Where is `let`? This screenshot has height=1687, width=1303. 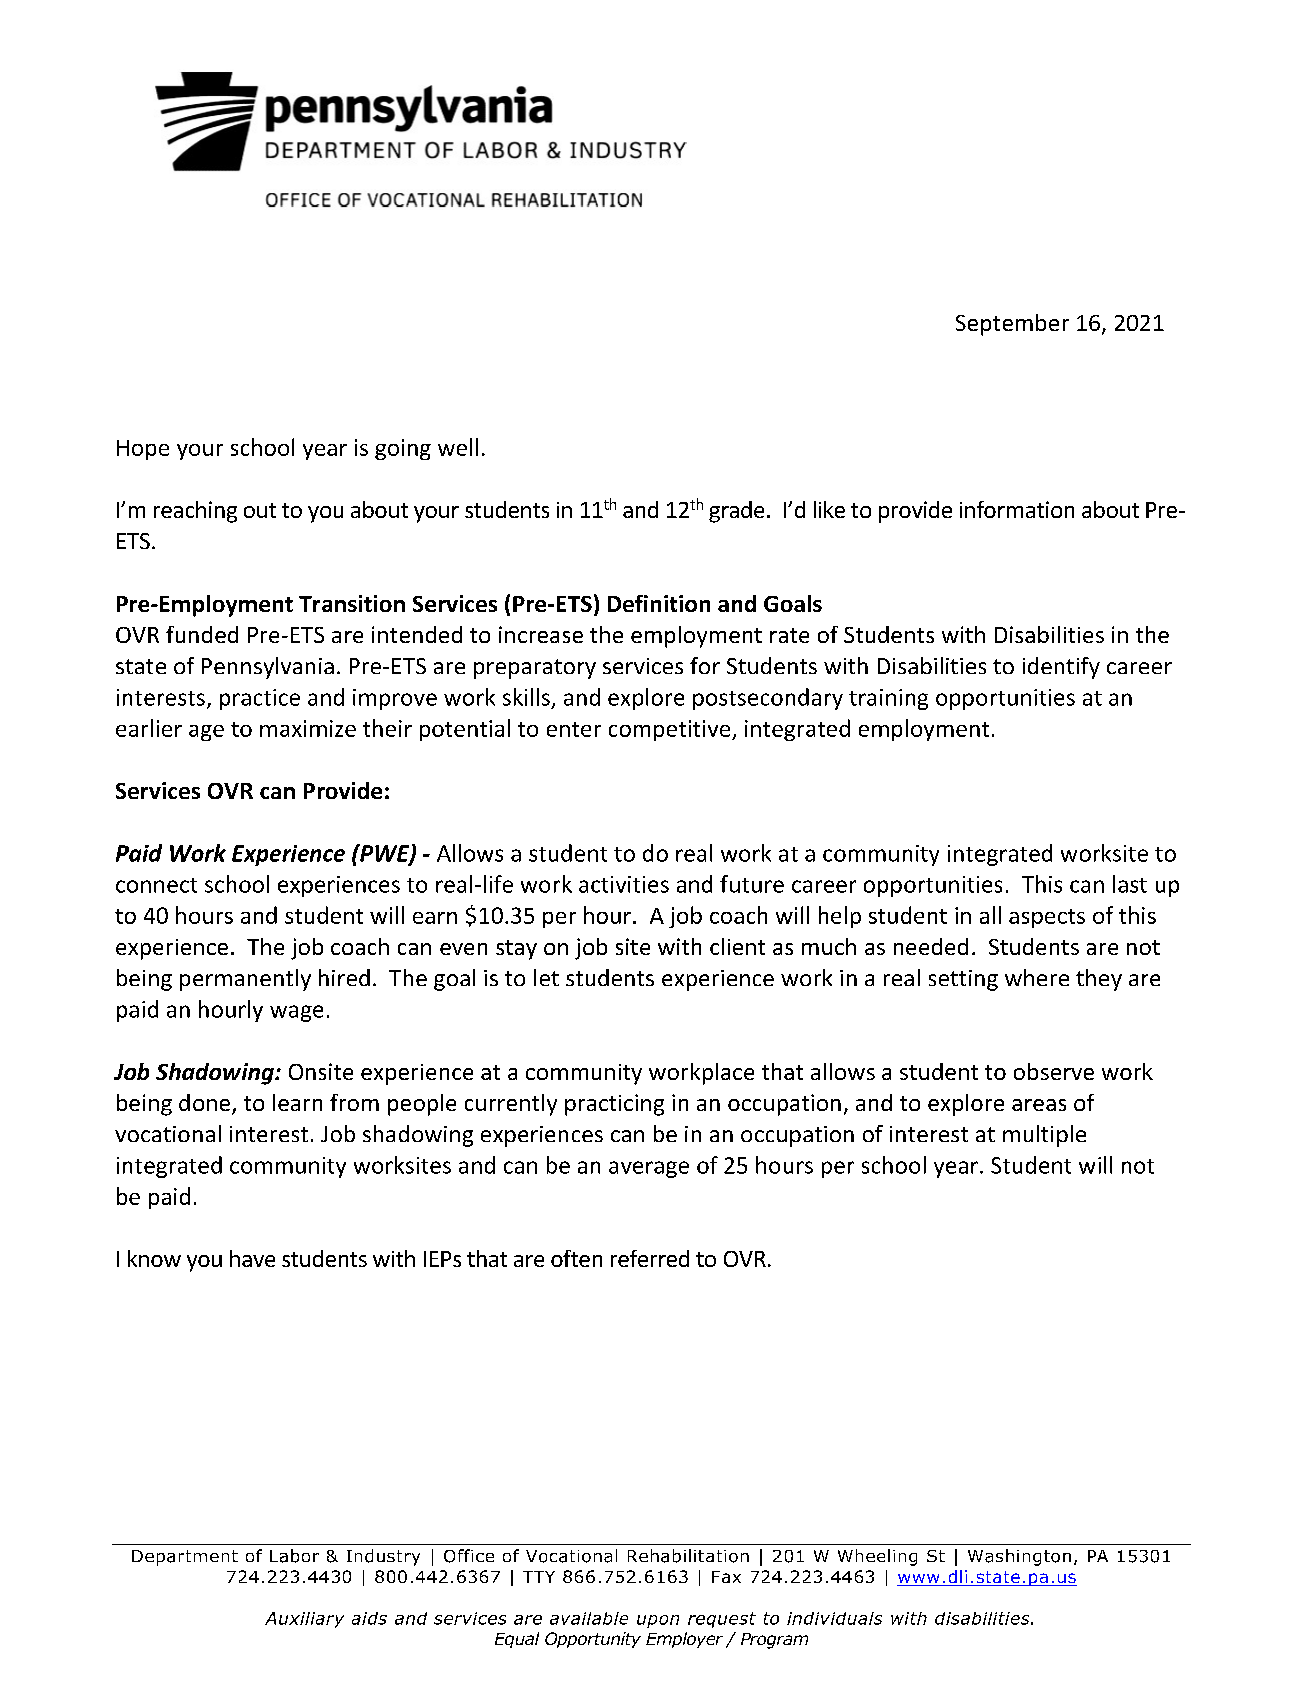 let is located at coordinates (546, 977).
